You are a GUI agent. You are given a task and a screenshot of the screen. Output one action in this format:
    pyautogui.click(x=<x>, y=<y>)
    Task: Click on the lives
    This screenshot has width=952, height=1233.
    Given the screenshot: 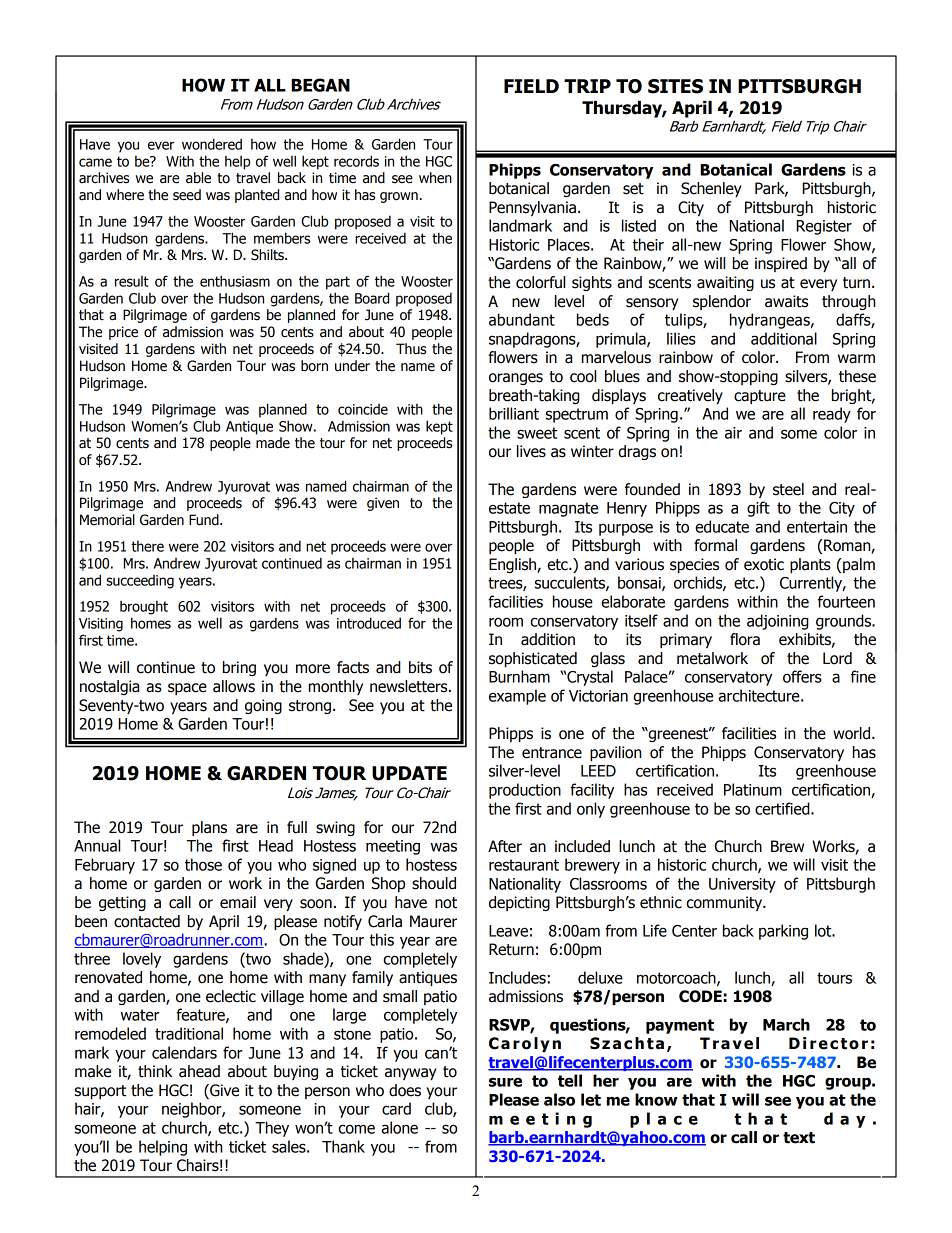 What is the action you would take?
    pyautogui.click(x=531, y=451)
